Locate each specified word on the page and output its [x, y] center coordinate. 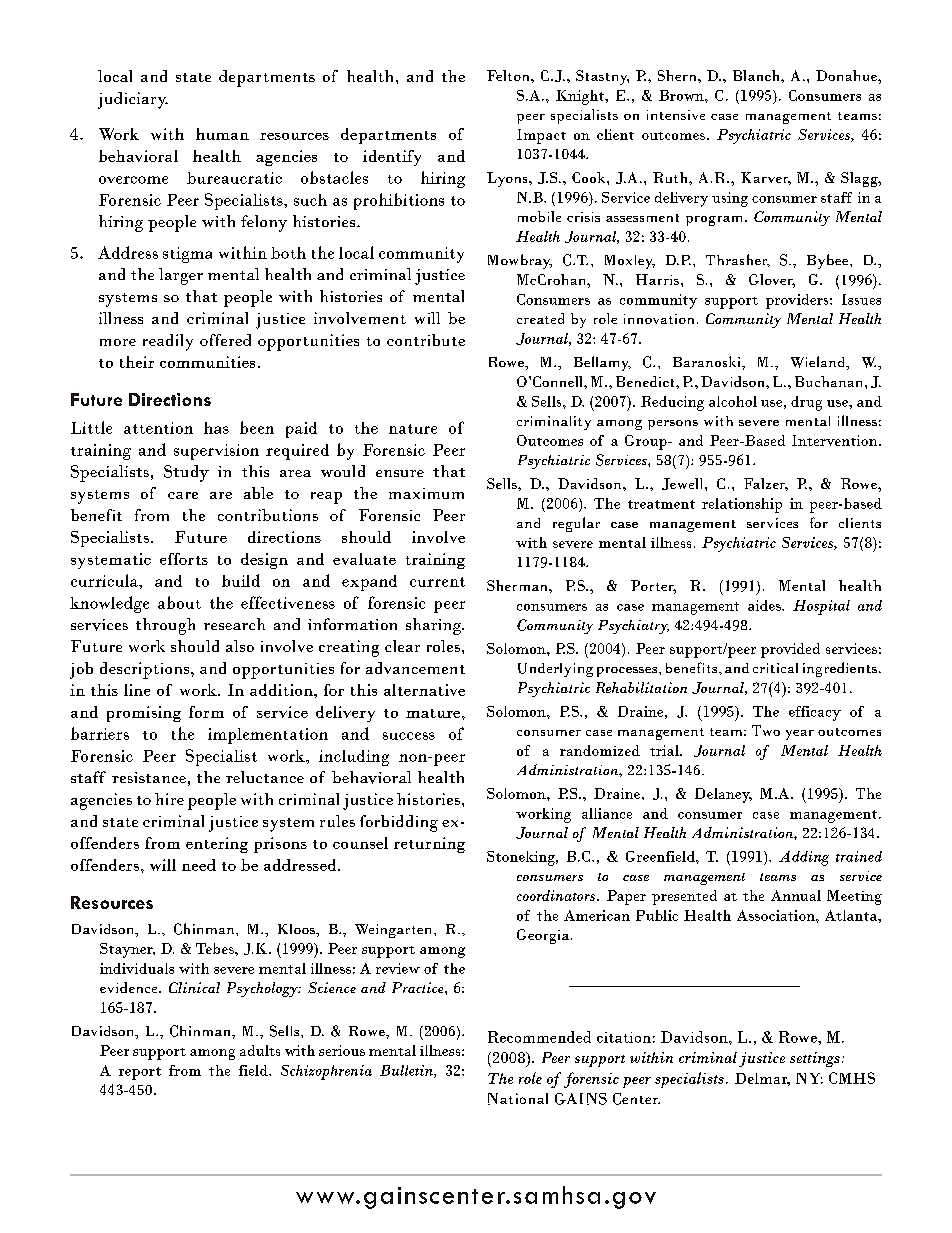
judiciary [133, 100]
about [179, 602]
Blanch [757, 75]
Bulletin [407, 1071]
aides [765, 605]
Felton [509, 75]
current [437, 582]
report [140, 1073]
